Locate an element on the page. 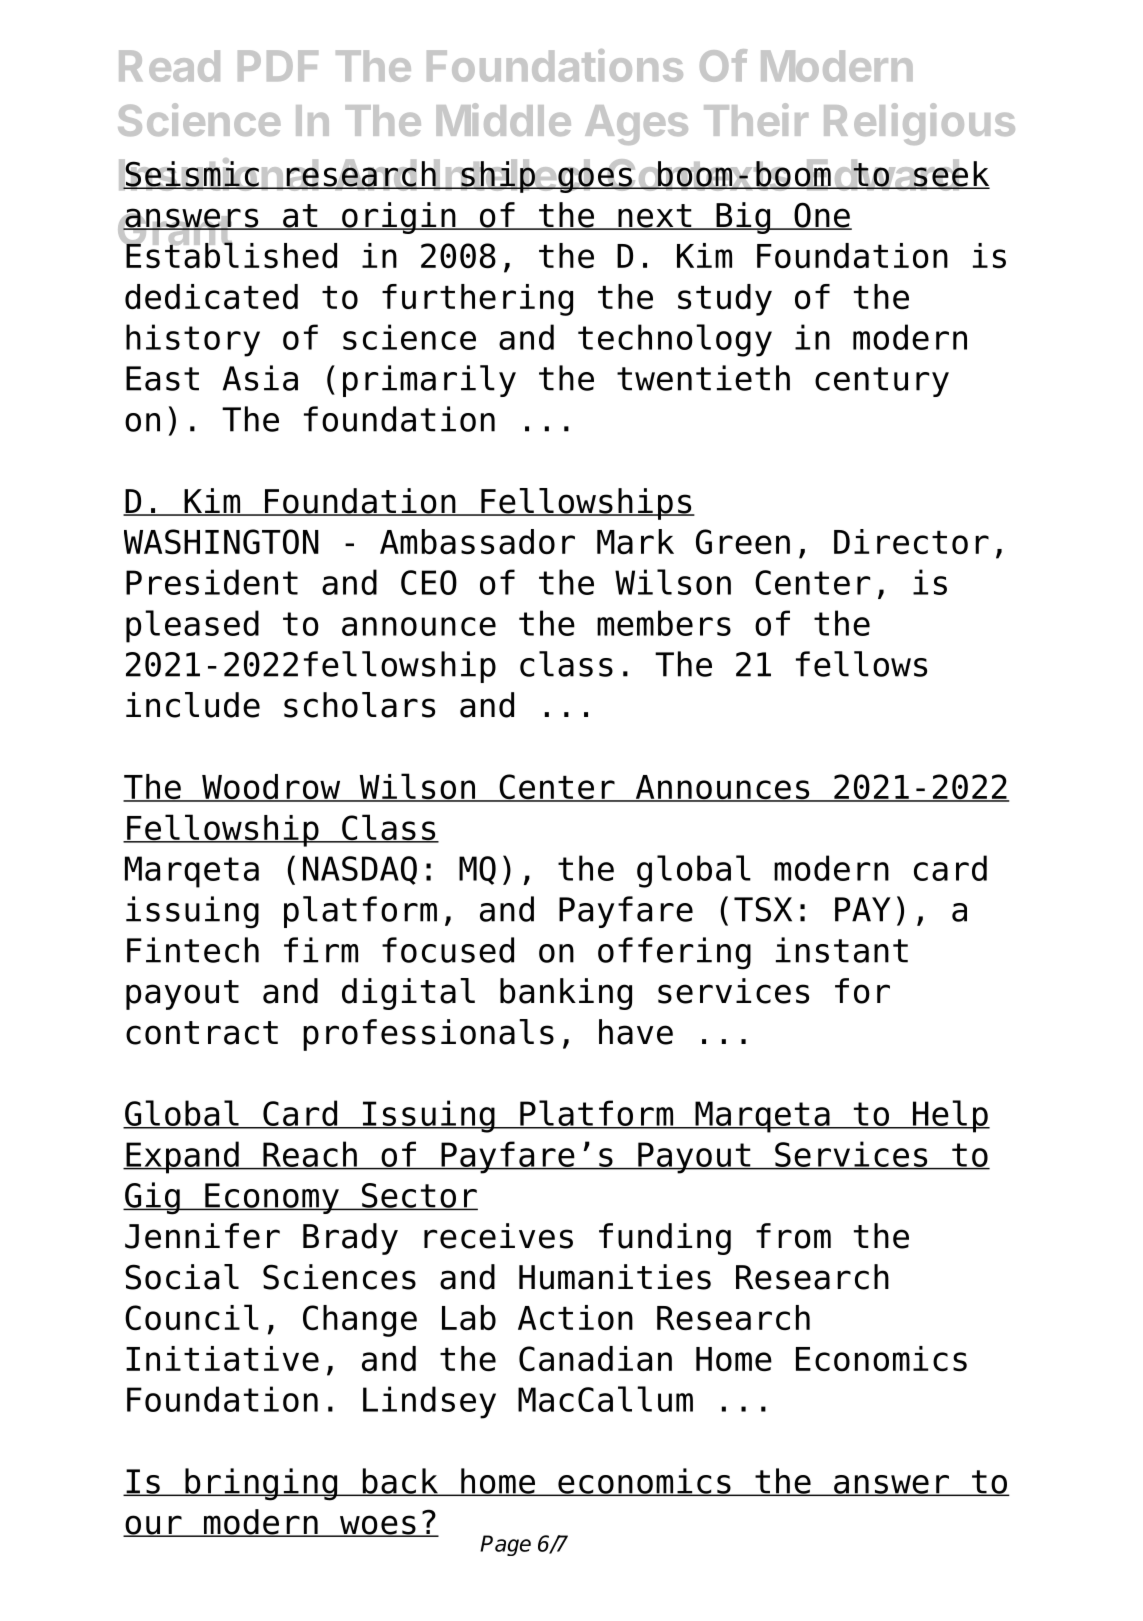 The height and width of the document is (1621, 1143). century is located at coordinates (882, 382).
